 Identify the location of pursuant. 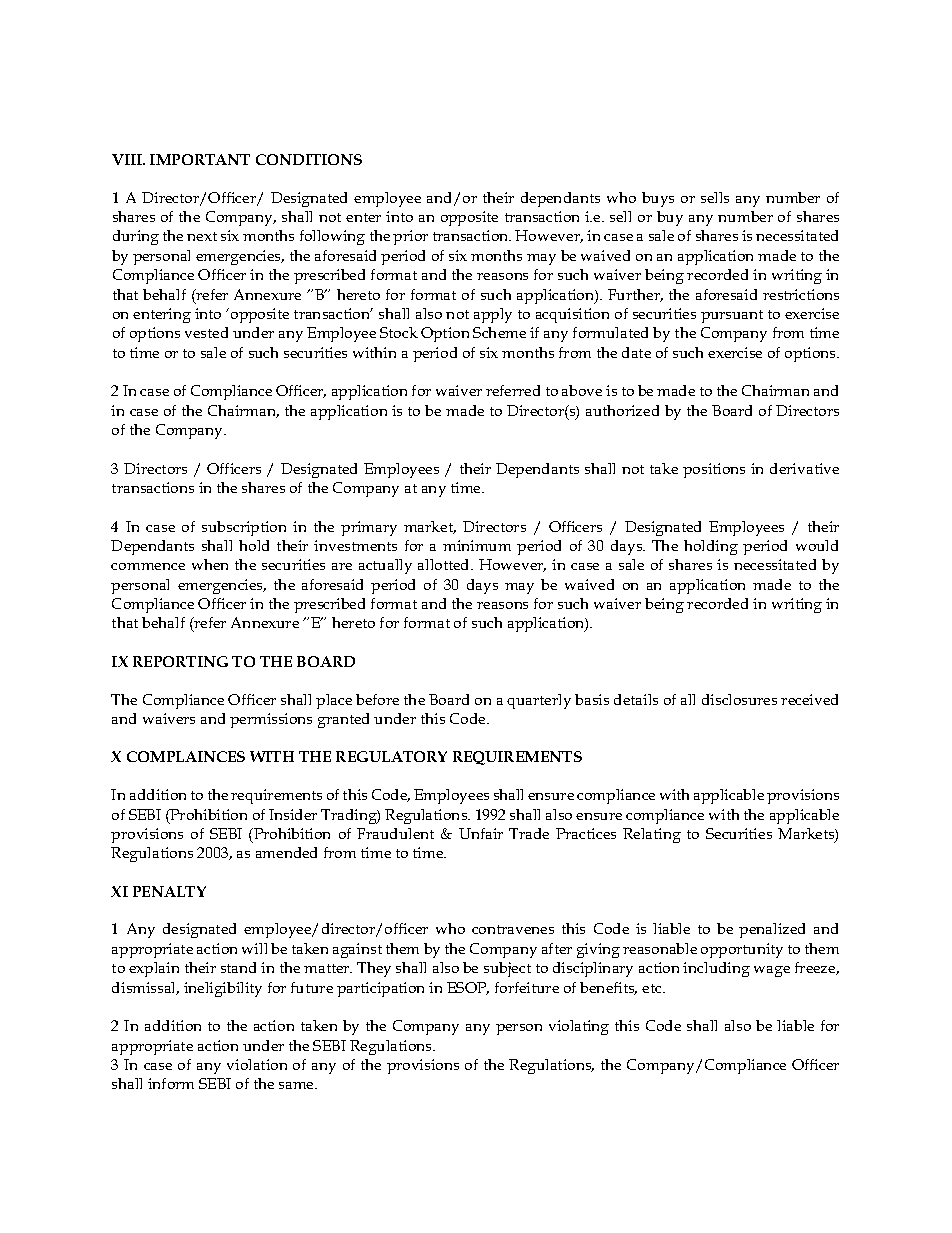
(732, 316).
